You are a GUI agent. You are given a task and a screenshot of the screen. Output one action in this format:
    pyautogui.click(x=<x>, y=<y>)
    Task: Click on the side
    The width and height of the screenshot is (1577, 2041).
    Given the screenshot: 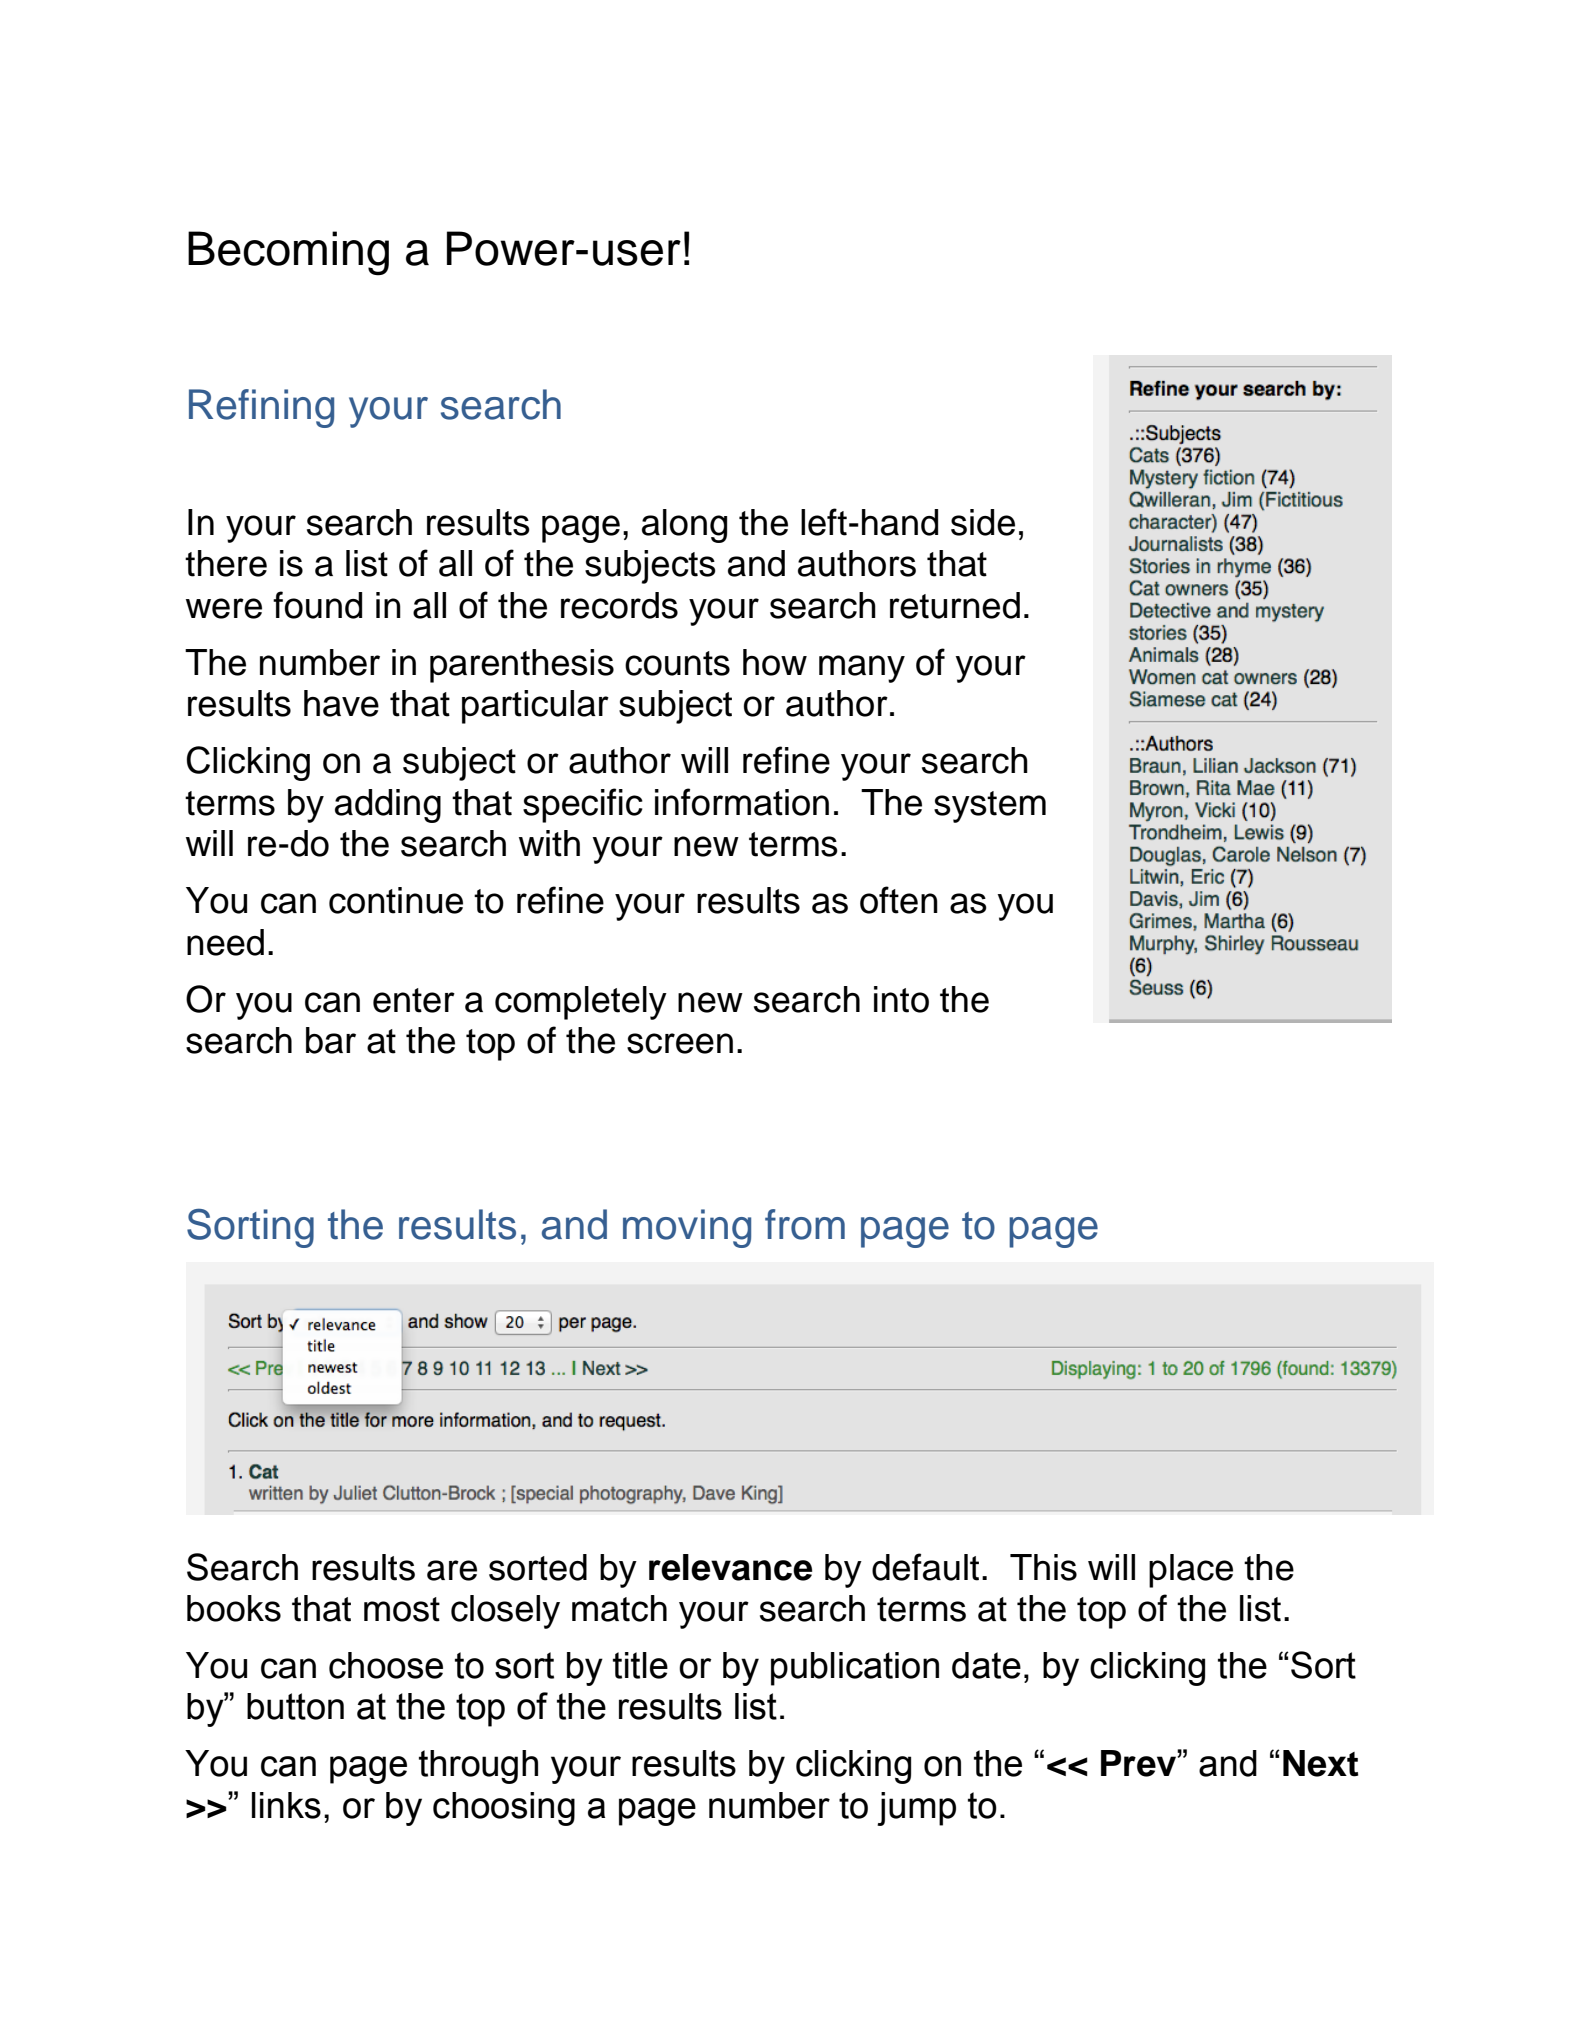 What is the action you would take?
    pyautogui.click(x=983, y=522)
